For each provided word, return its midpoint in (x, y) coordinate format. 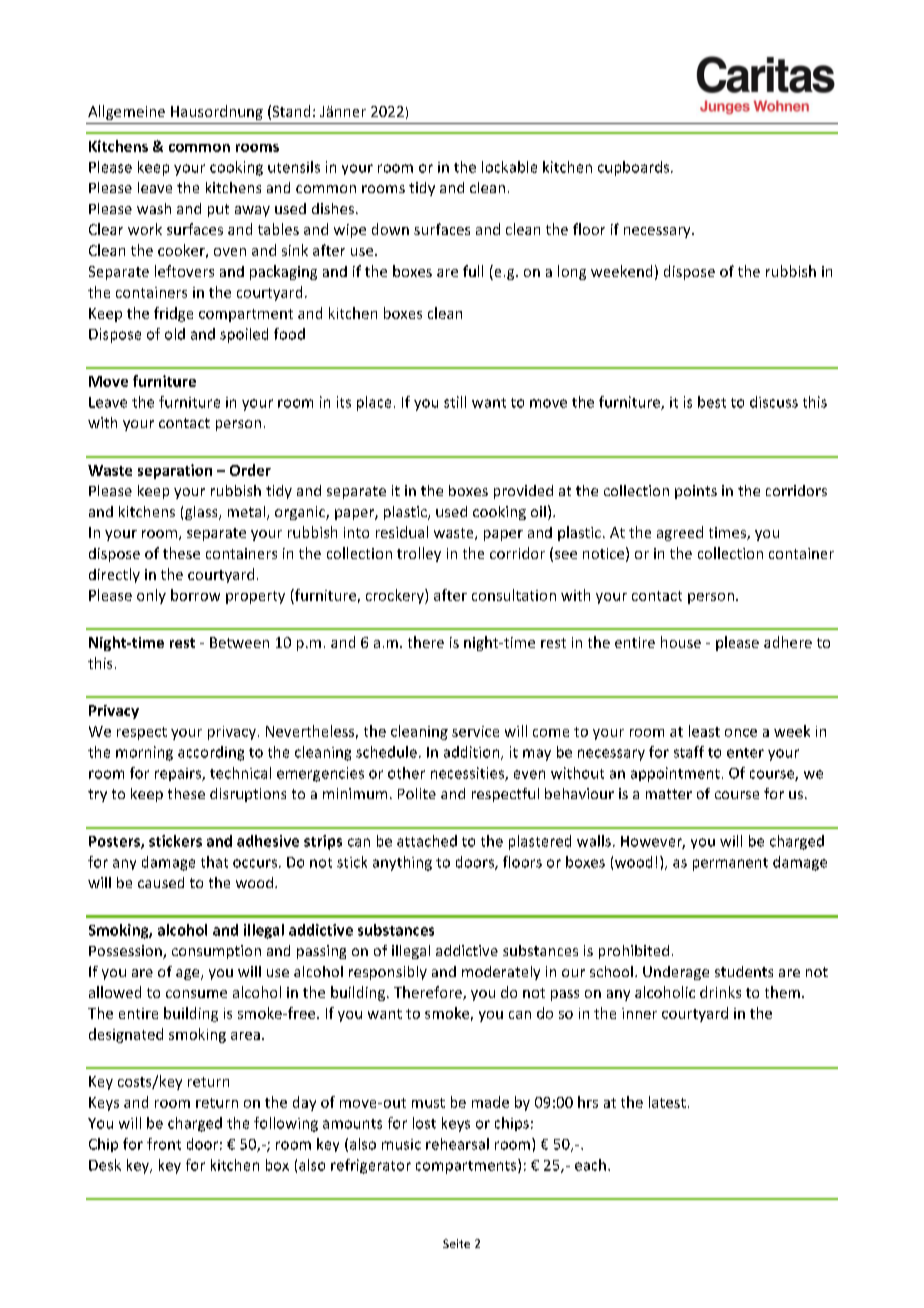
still (455, 402)
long (572, 272)
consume (196, 994)
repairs (179, 774)
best (712, 402)
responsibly (388, 973)
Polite (417, 793)
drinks (720, 992)
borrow (195, 595)
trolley (419, 554)
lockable (509, 167)
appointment (675, 774)
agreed (680, 533)
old (175, 334)
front (164, 1144)
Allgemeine (126, 112)
